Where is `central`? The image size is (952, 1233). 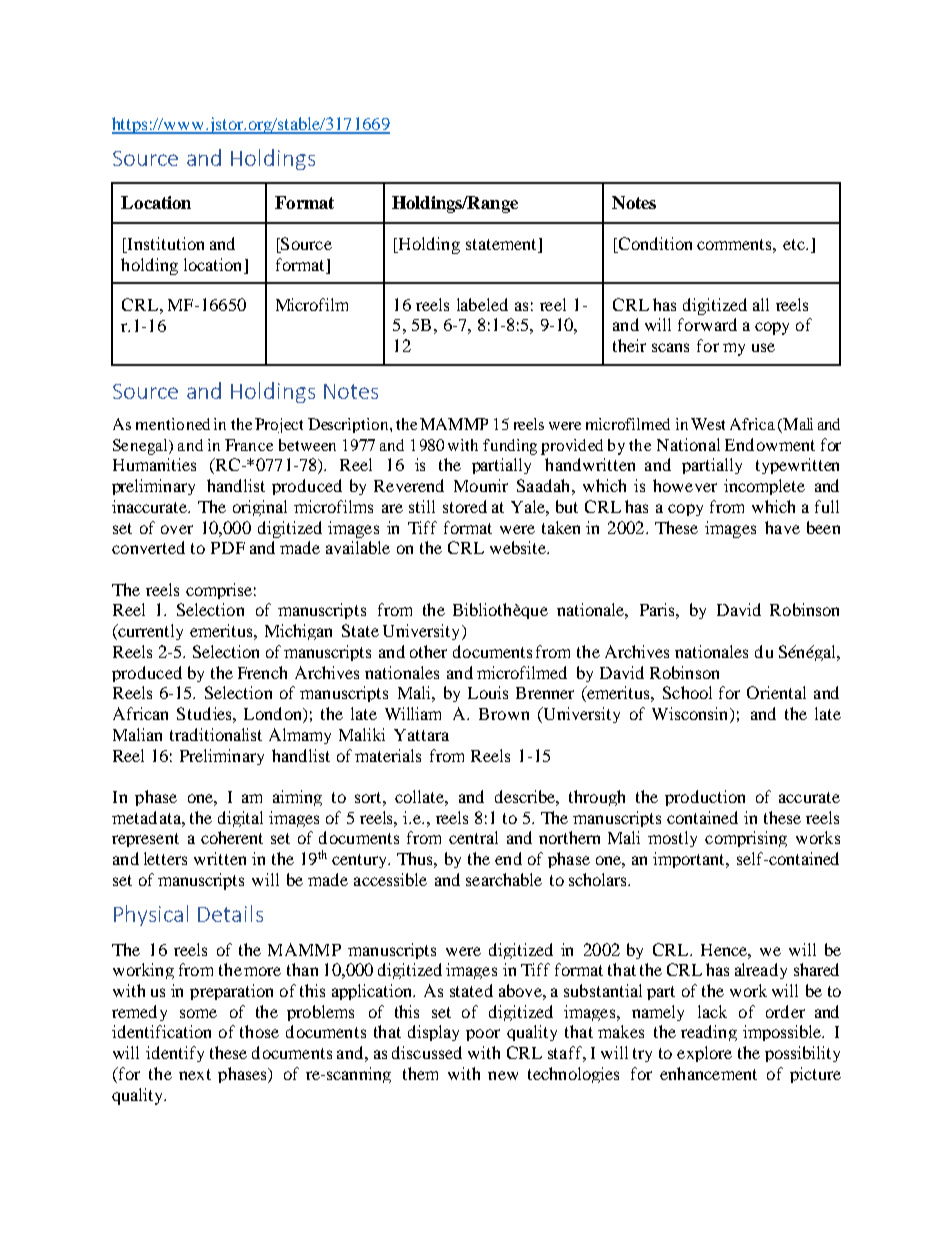
central is located at coordinates (473, 837).
